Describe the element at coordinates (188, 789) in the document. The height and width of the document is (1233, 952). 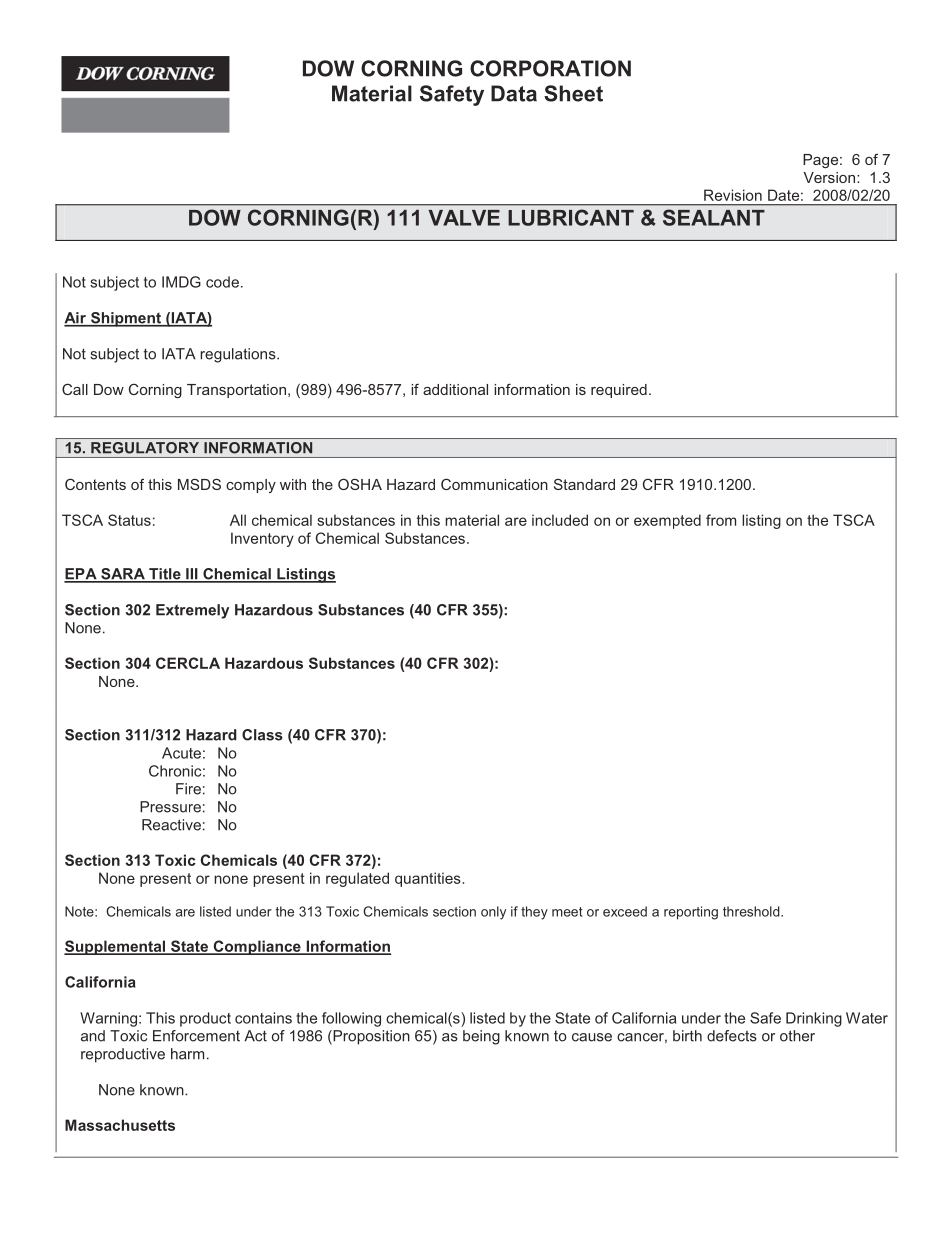
I see `Fire` at that location.
